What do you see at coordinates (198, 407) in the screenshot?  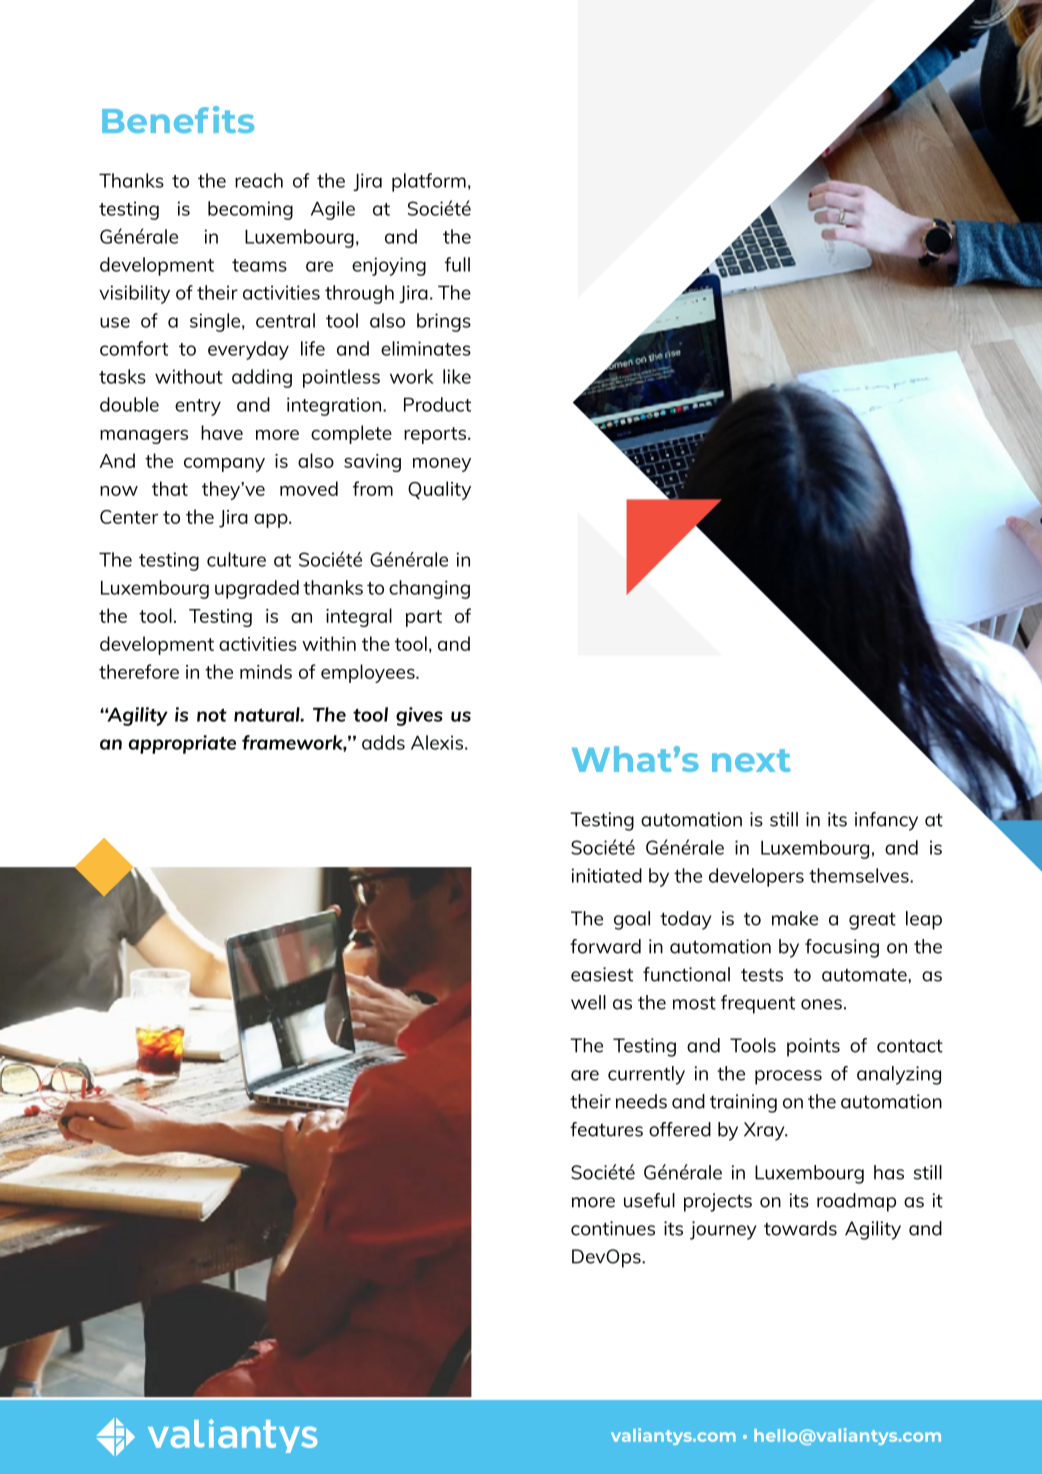 I see `entry` at bounding box center [198, 407].
